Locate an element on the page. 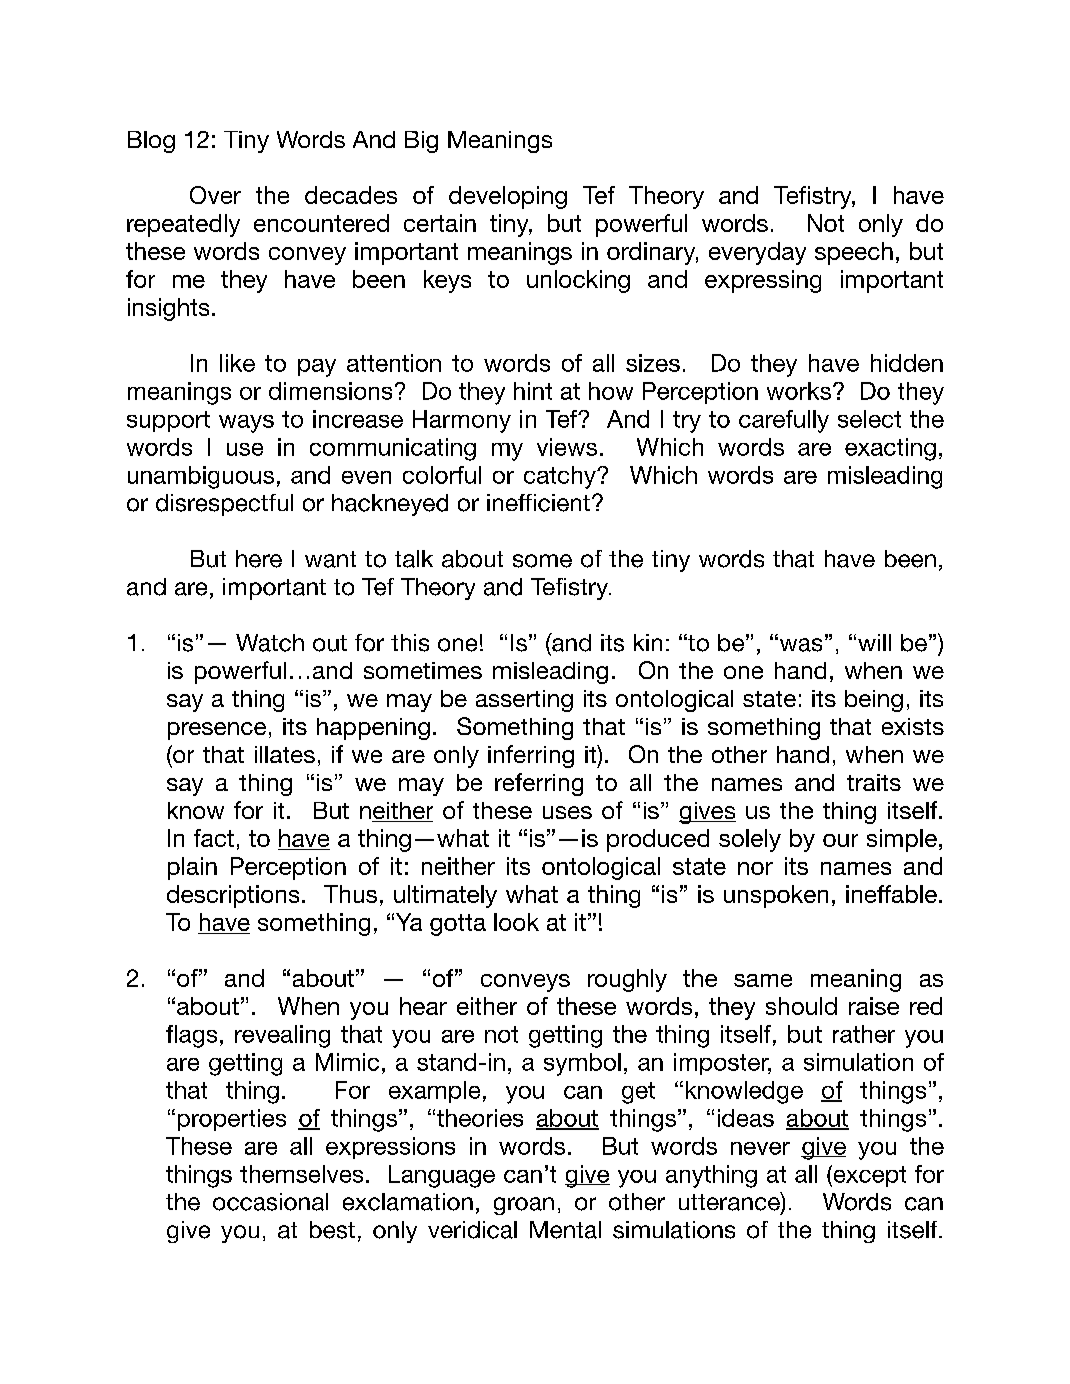 This page has height=1384, width=1070. except is located at coordinates (868, 1176).
